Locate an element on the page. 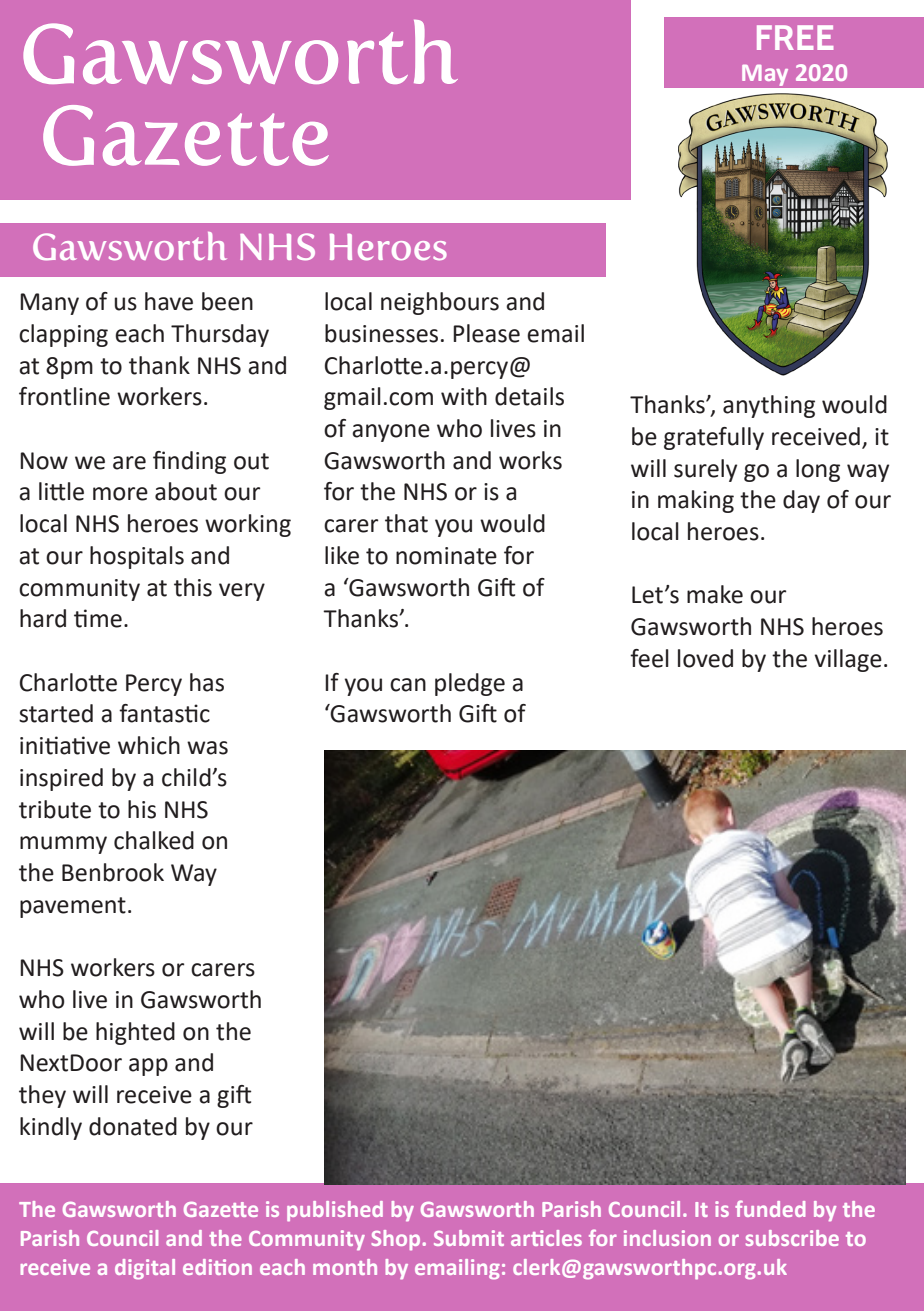 The image size is (924, 1311). anything is located at coordinates (769, 406).
